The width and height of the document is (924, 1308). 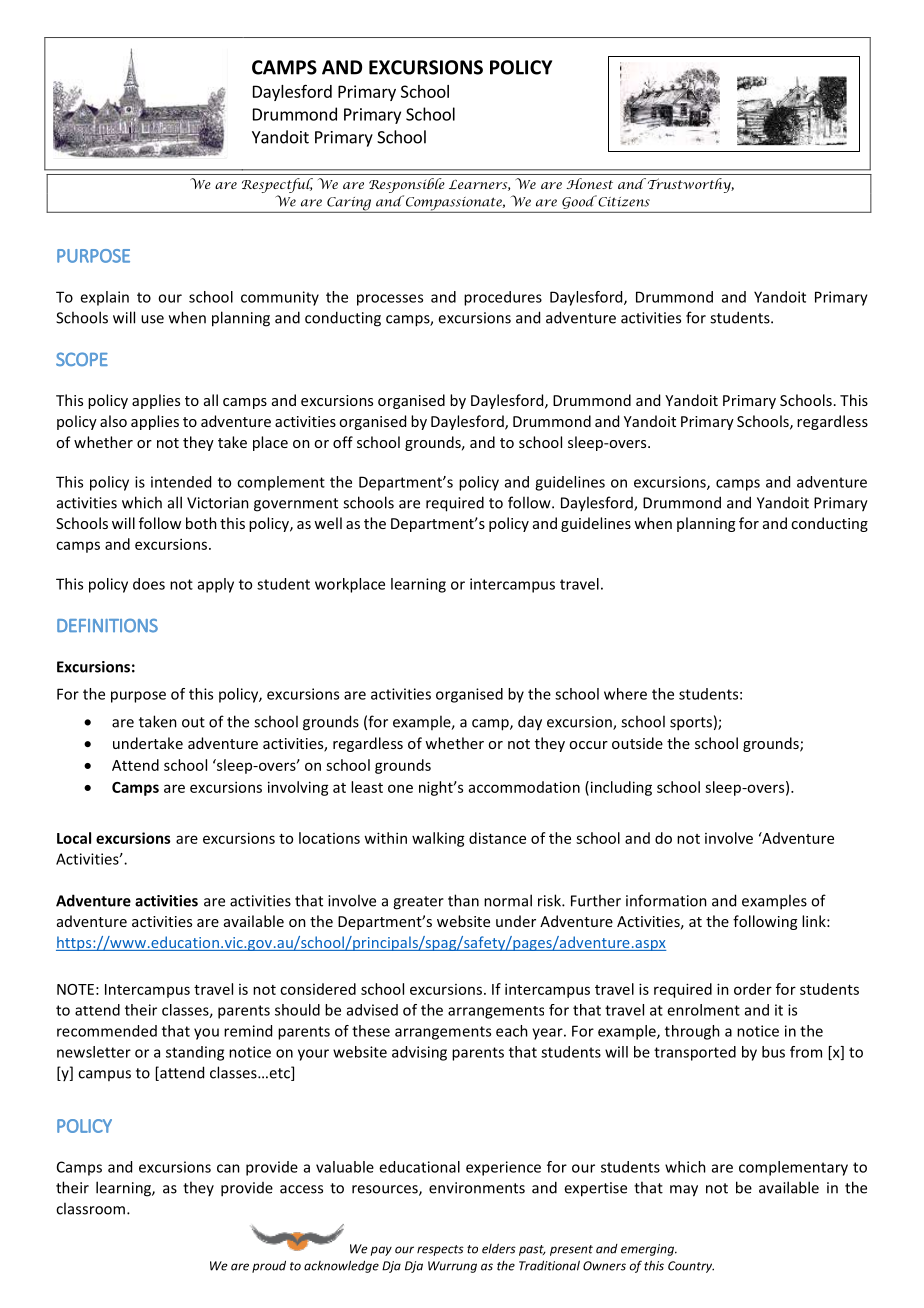 I want to click on standing, so click(x=195, y=1053).
